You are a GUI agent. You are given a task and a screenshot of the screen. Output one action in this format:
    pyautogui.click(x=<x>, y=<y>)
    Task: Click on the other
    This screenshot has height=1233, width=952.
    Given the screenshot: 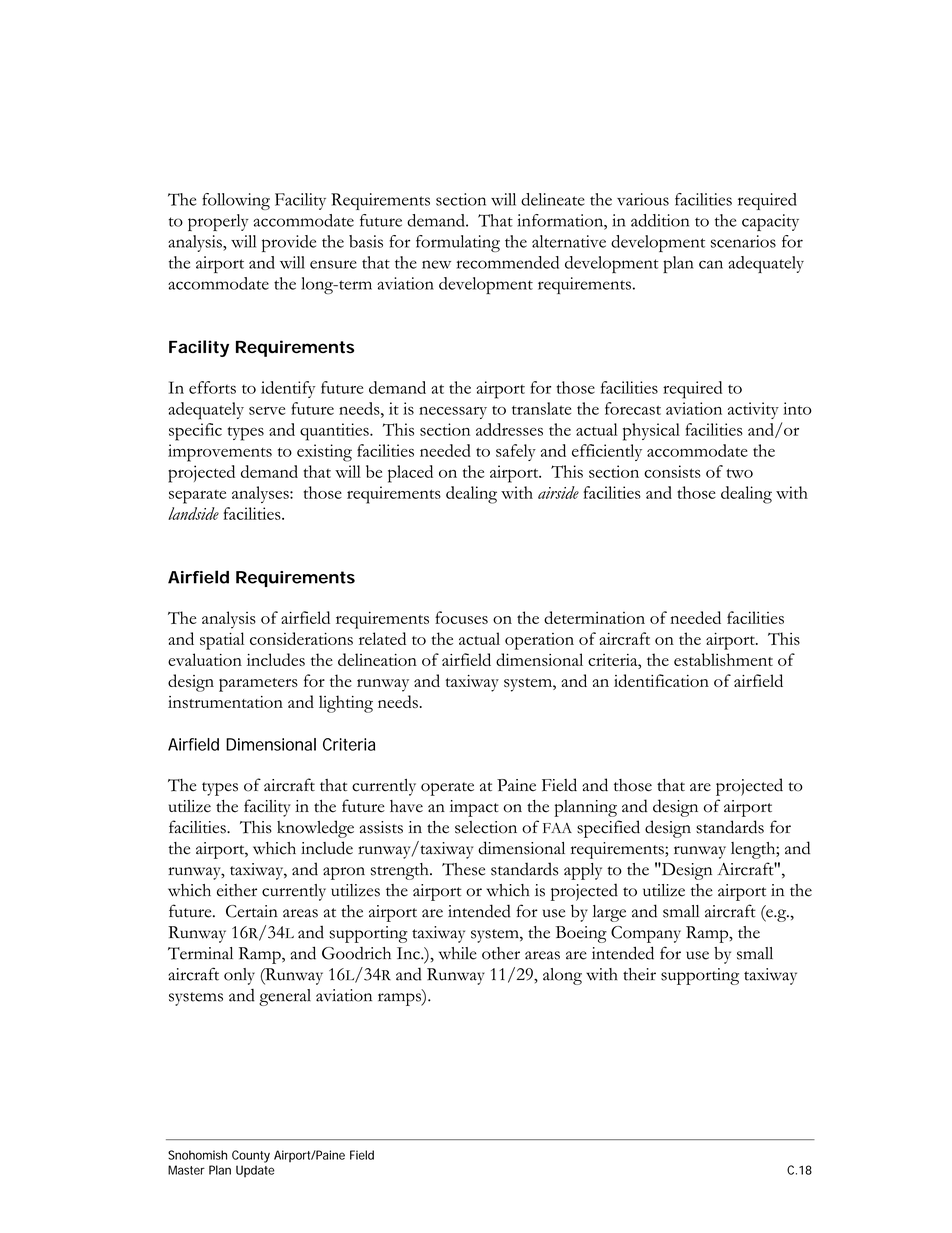 What is the action you would take?
    pyautogui.click(x=501, y=953)
